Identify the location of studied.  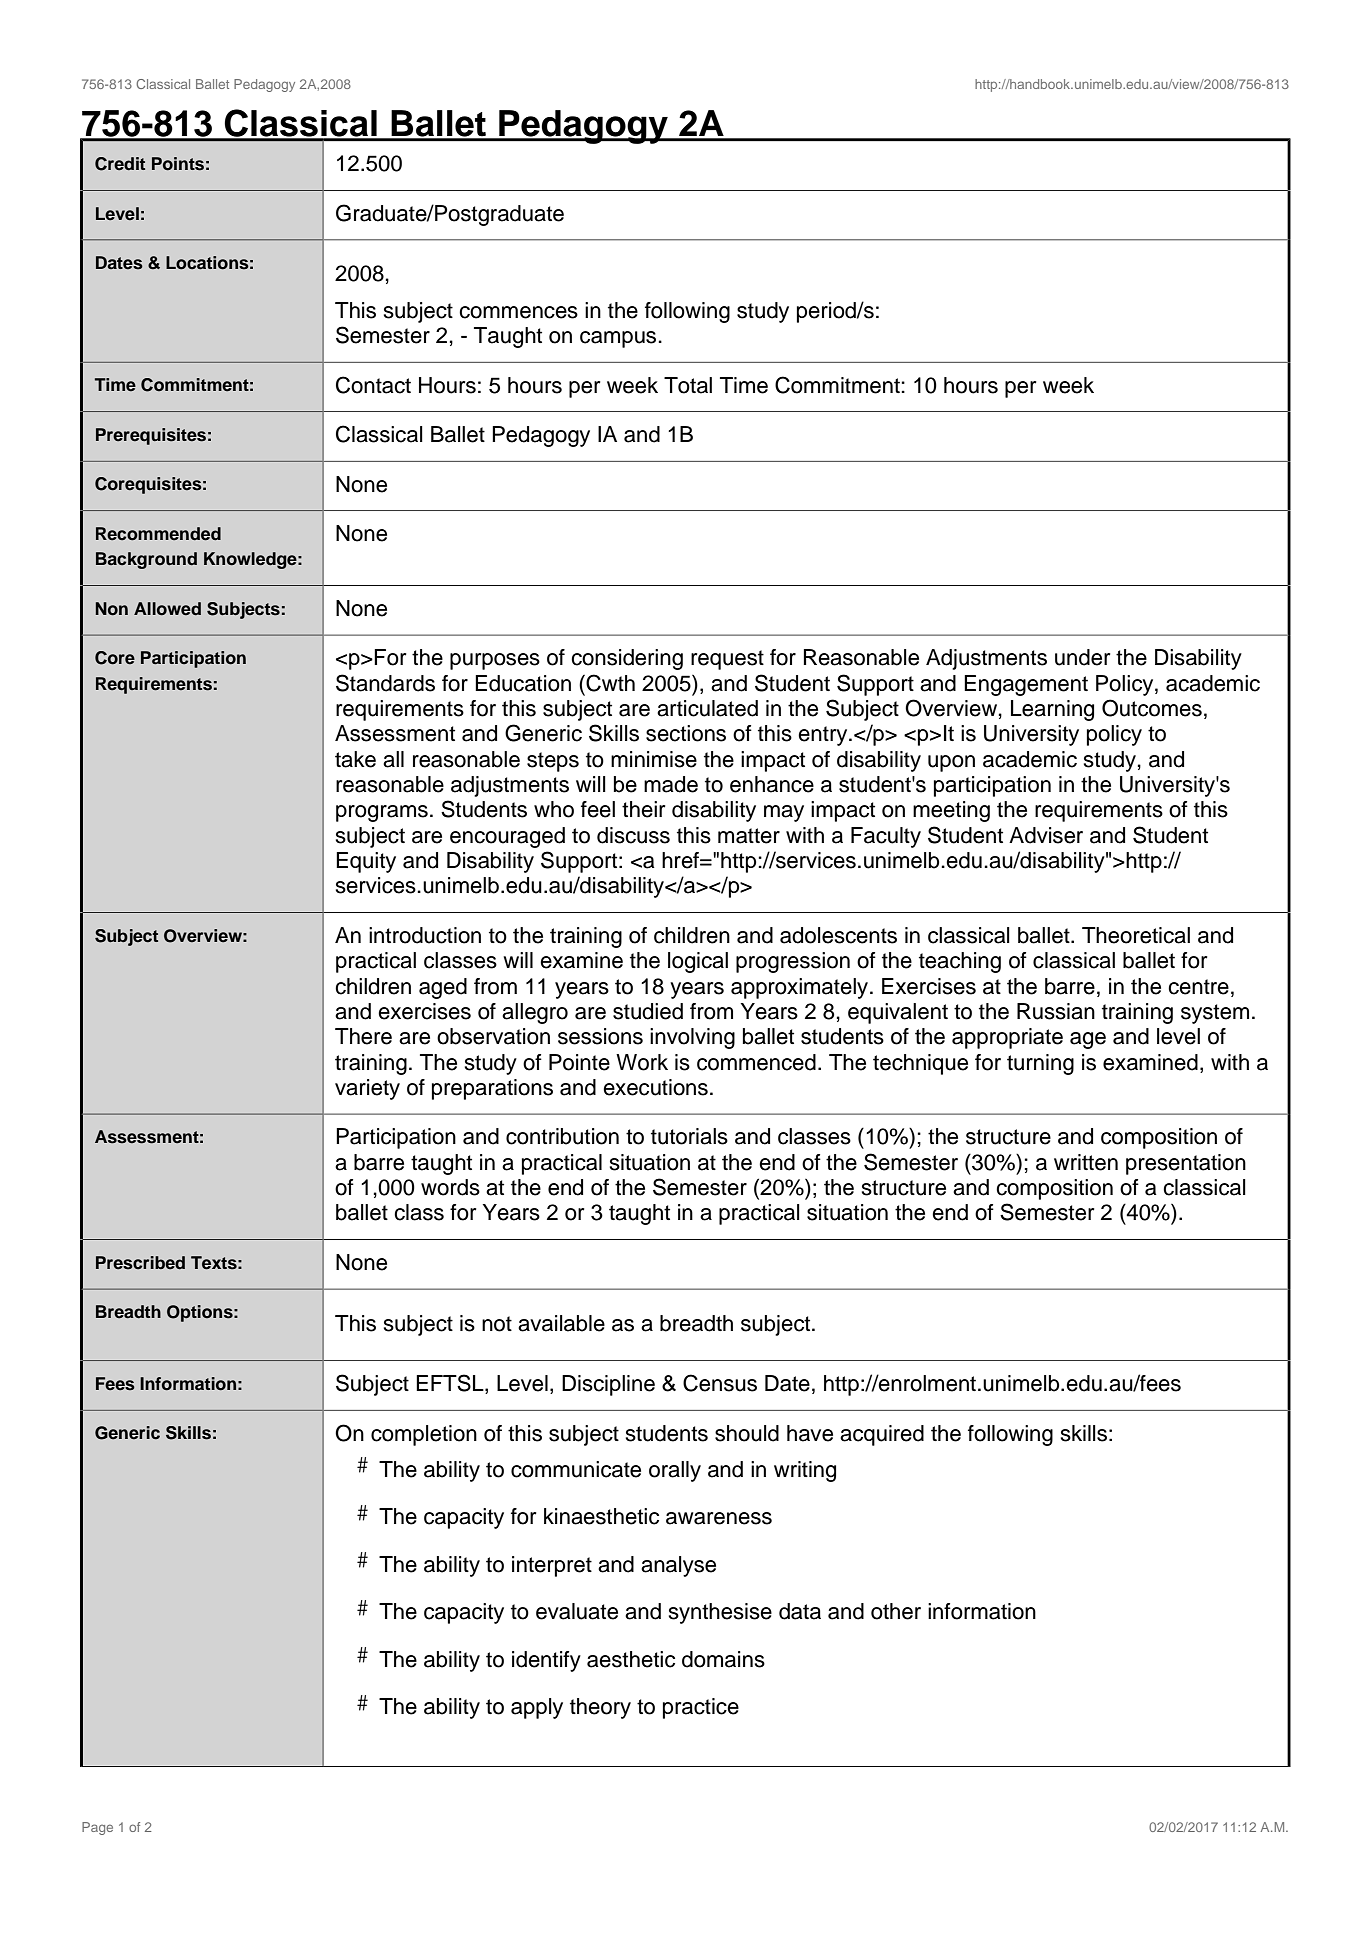
(648, 1011).
